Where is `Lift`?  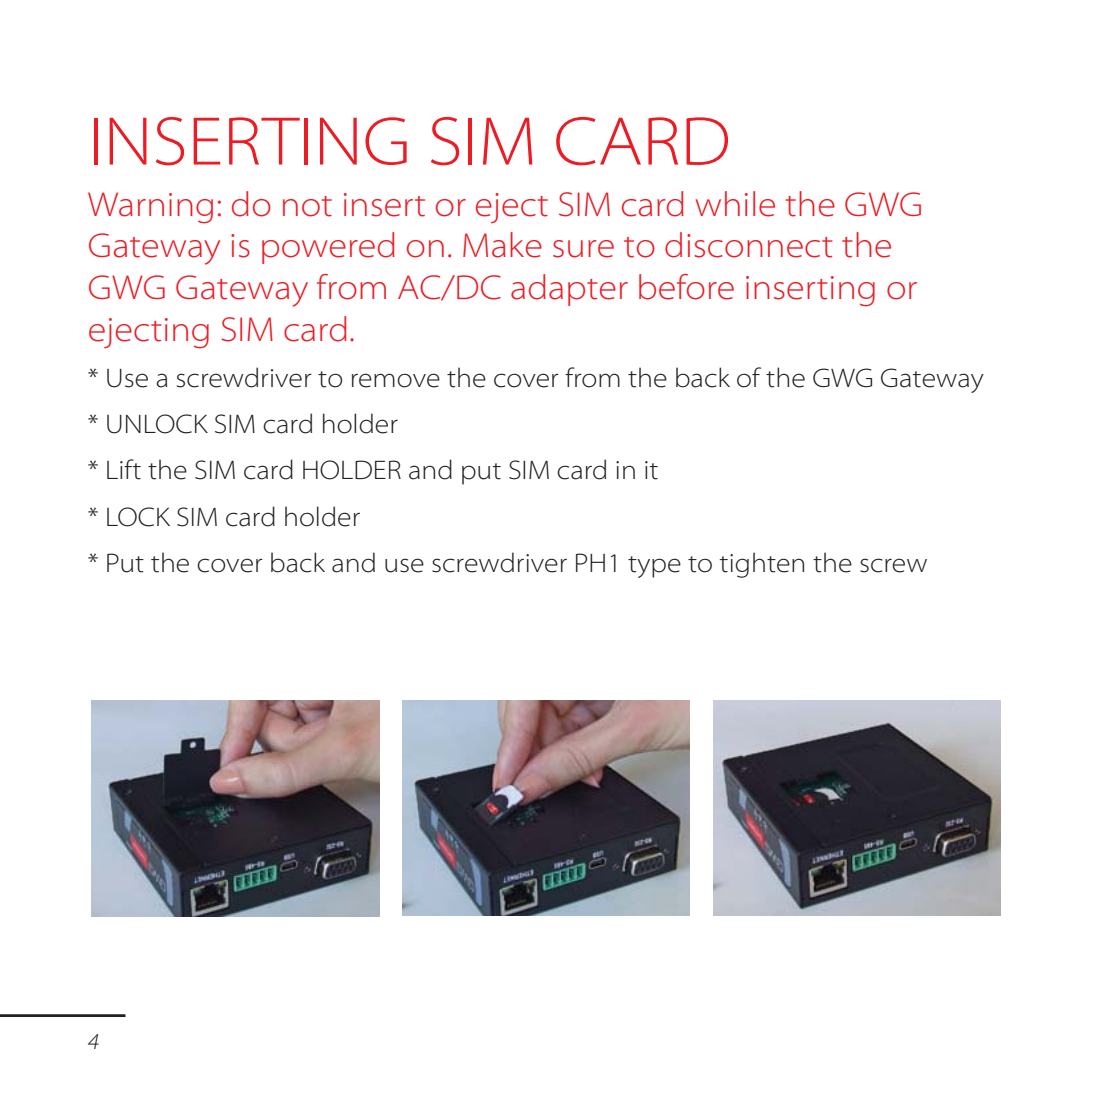 Lift is located at coordinates (124, 469).
